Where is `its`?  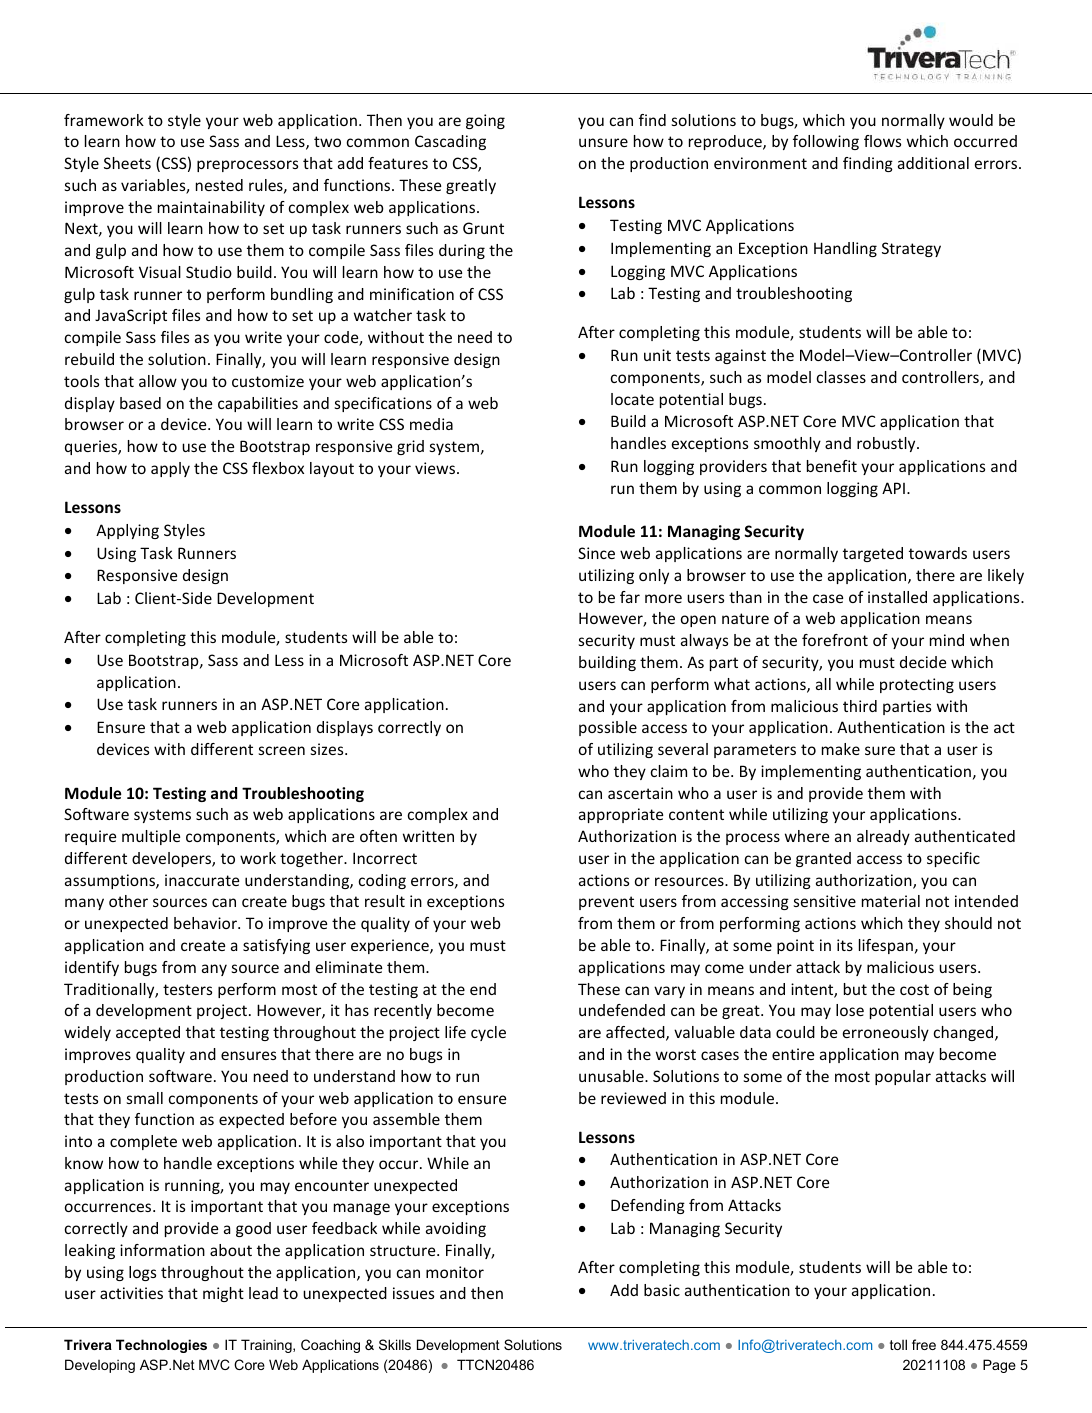 its is located at coordinates (845, 945).
